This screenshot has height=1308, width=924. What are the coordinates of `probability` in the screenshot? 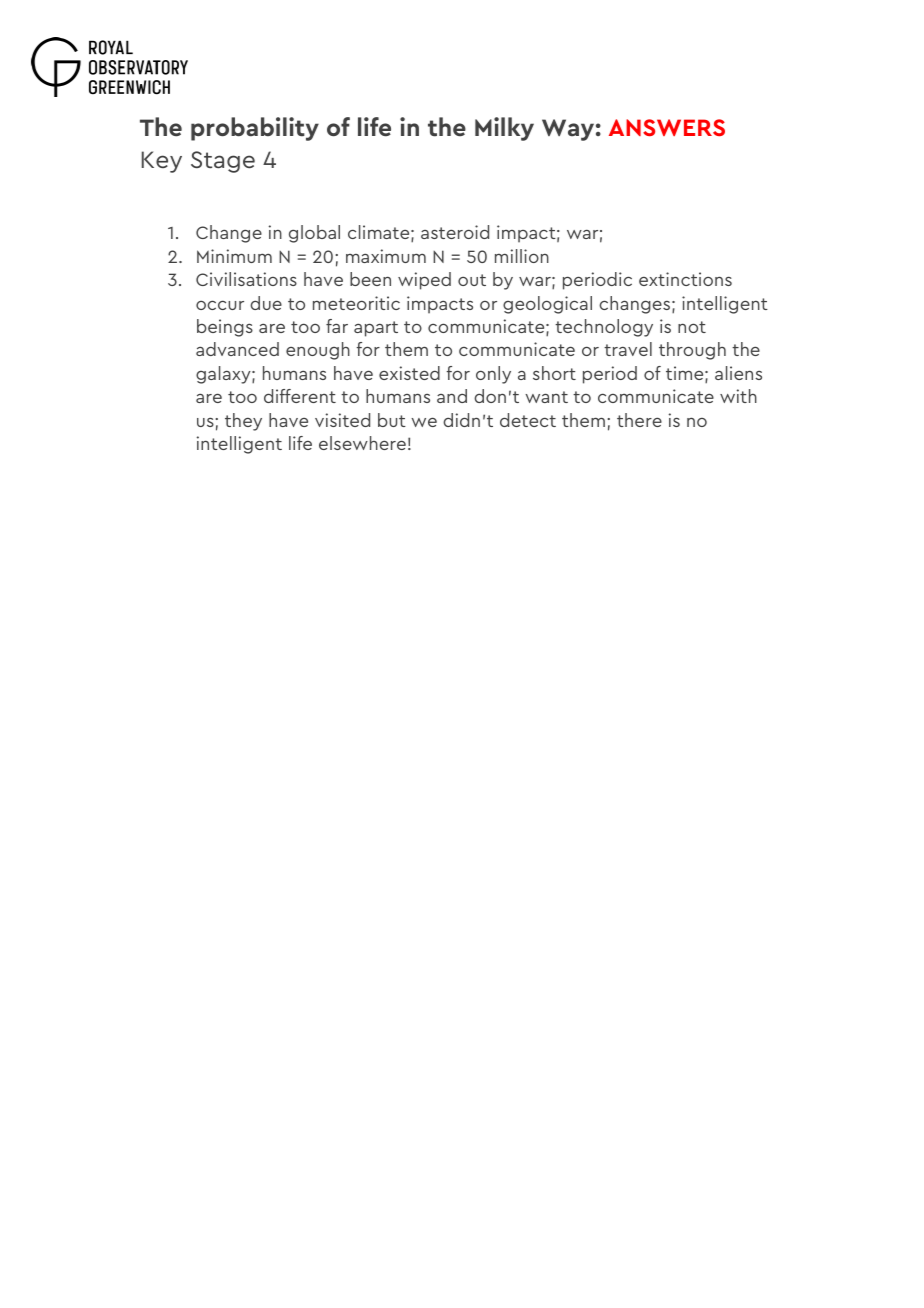 It's located at (255, 129).
